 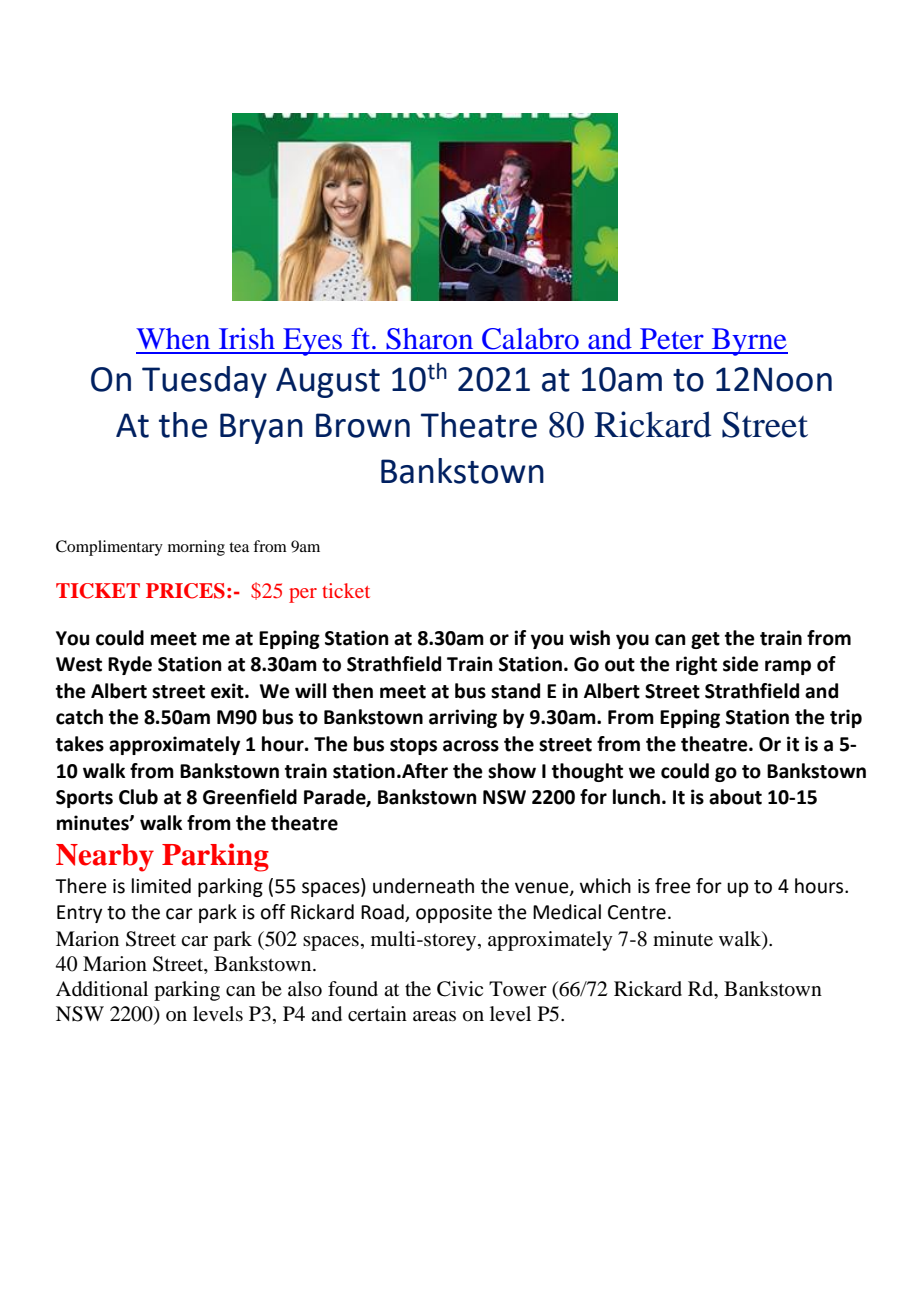 I want to click on show, so click(x=512, y=771).
